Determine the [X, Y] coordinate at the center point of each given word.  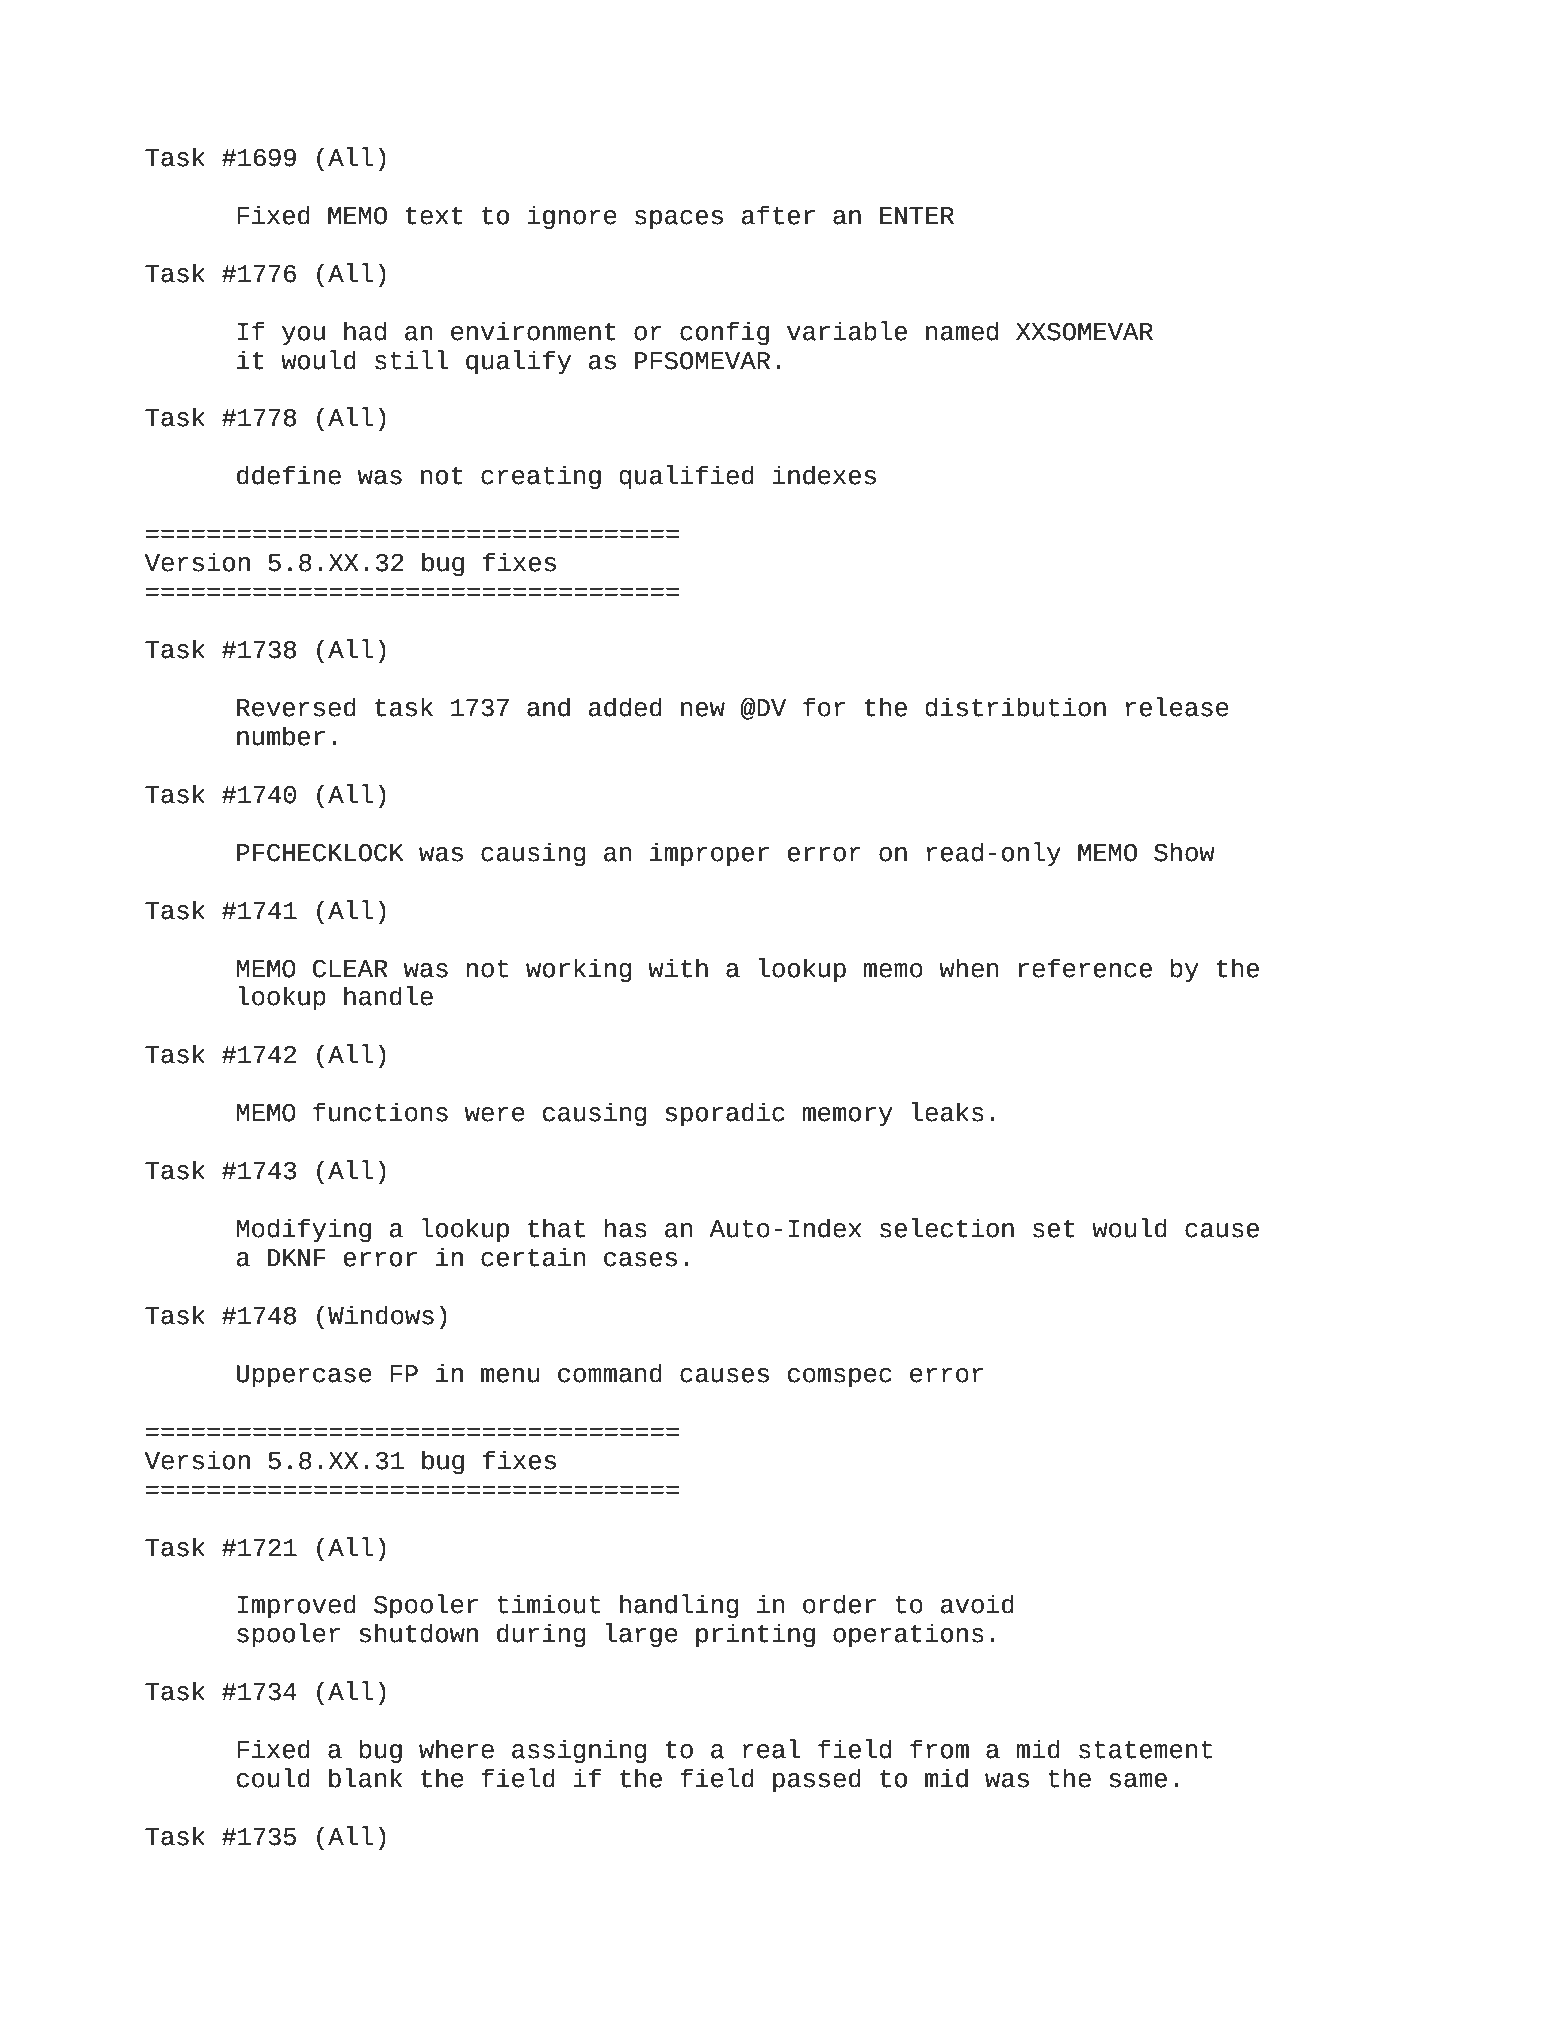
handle [388, 996]
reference [1085, 968]
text [434, 216]
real [772, 1749]
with [678, 968]
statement [1145, 1750]
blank [365, 1778]
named [962, 331]
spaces [679, 220]
